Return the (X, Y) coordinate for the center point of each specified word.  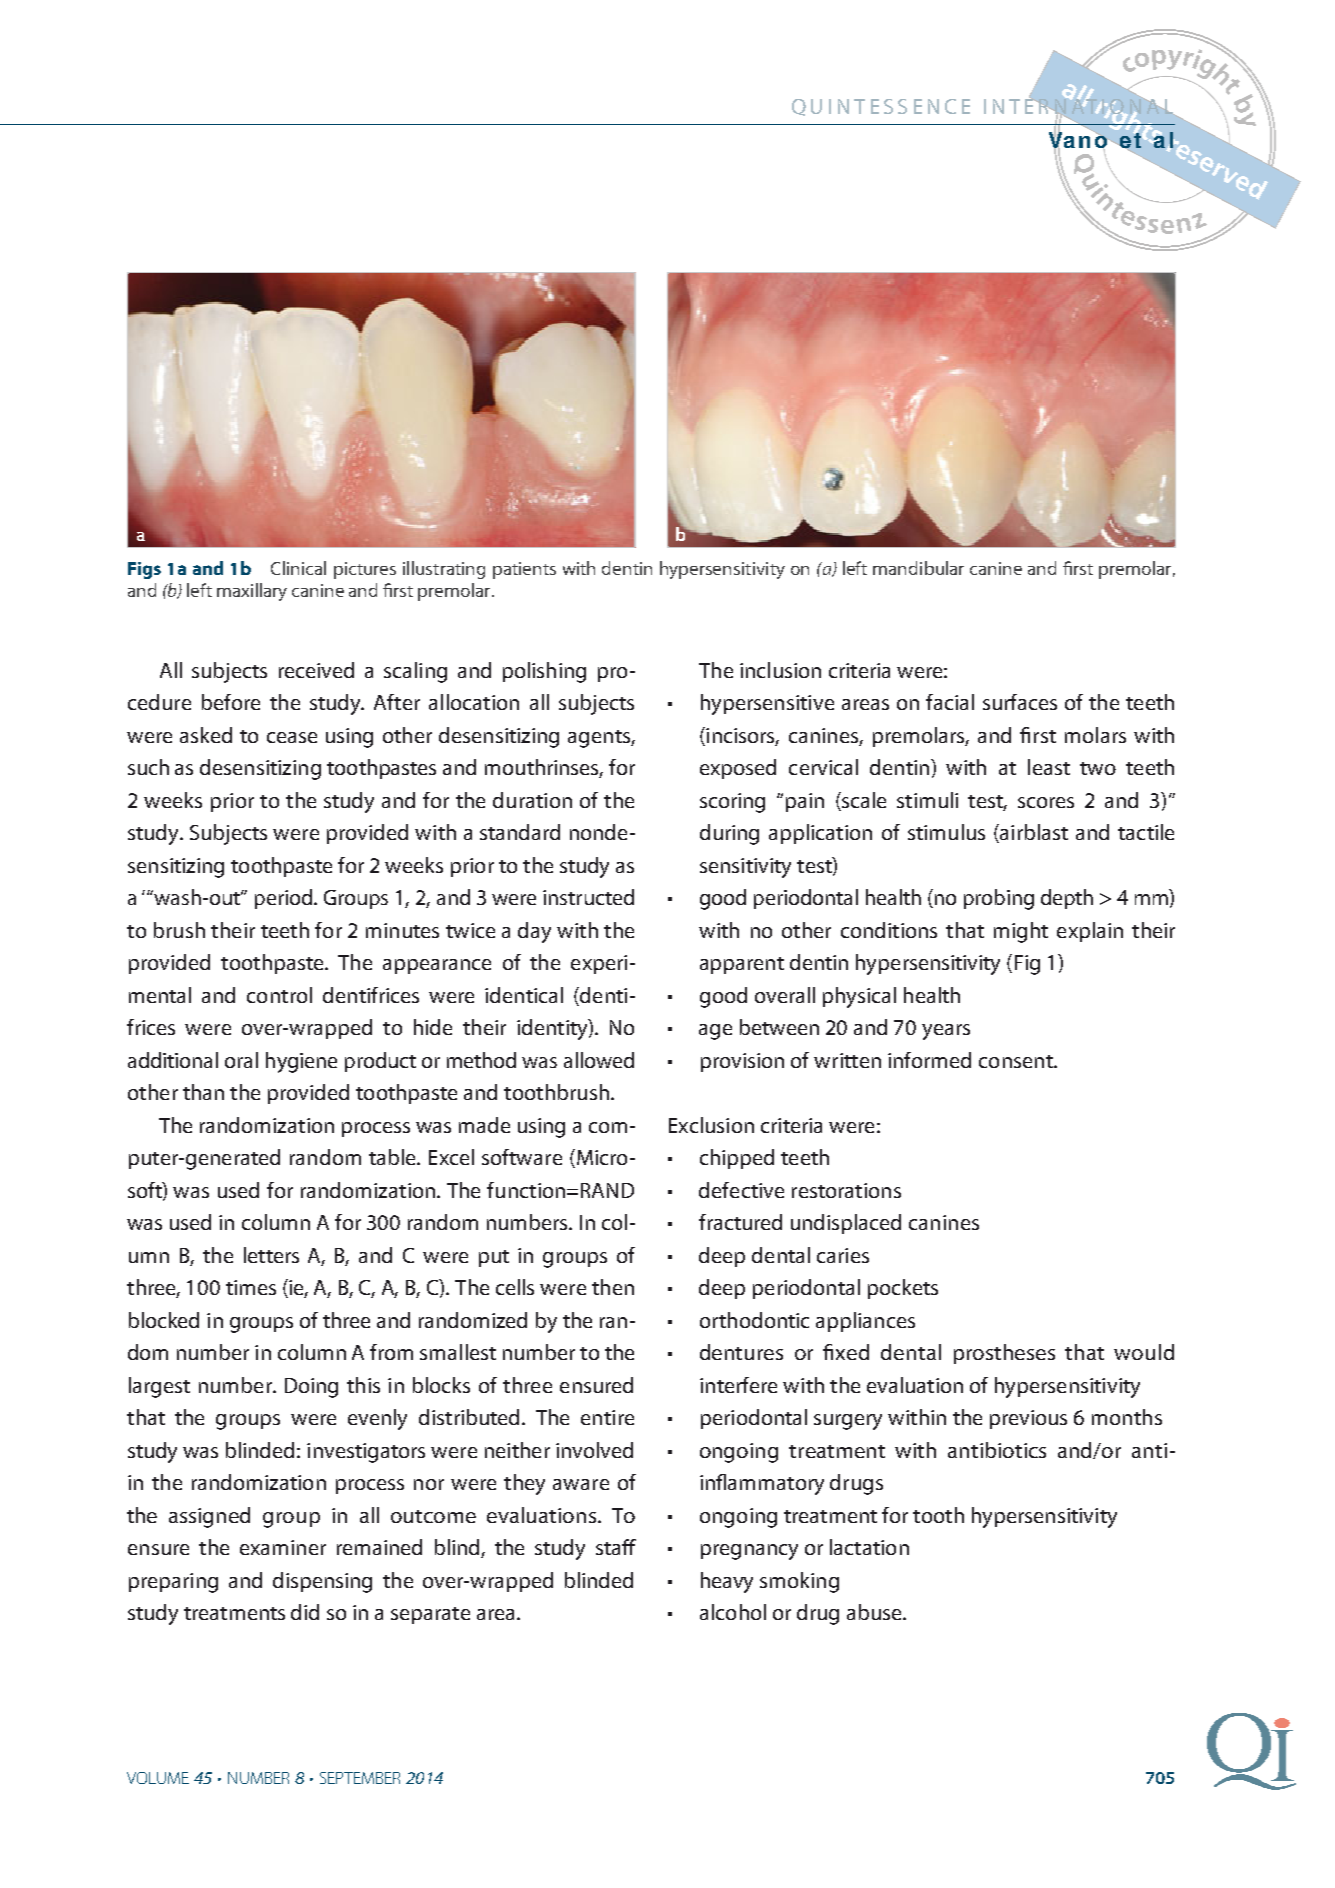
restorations (846, 1190)
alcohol (733, 1612)
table (393, 1157)
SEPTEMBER (360, 1778)
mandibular (918, 568)
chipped (737, 1159)
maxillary (252, 592)
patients (524, 570)
